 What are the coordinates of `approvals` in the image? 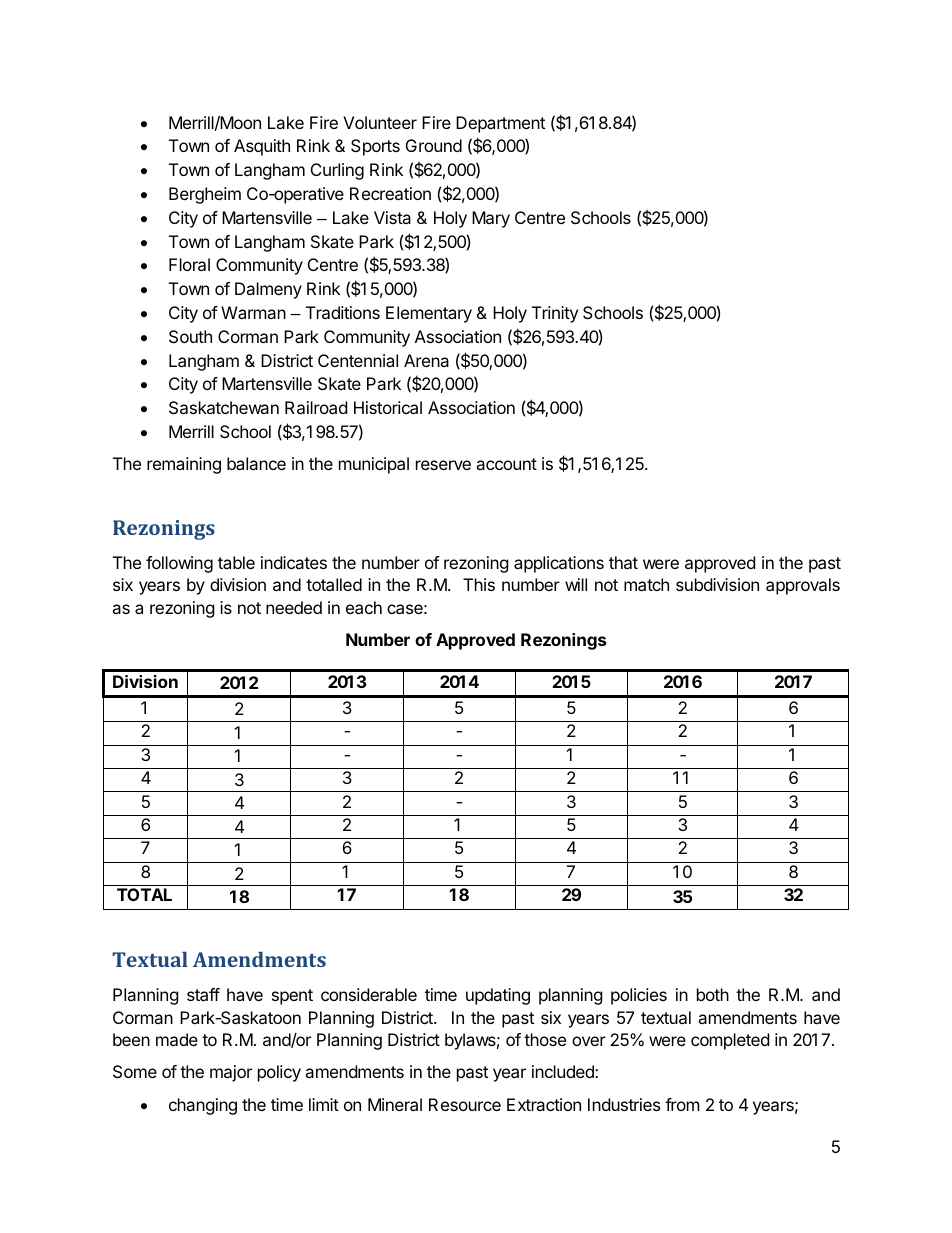 It's located at (803, 586).
